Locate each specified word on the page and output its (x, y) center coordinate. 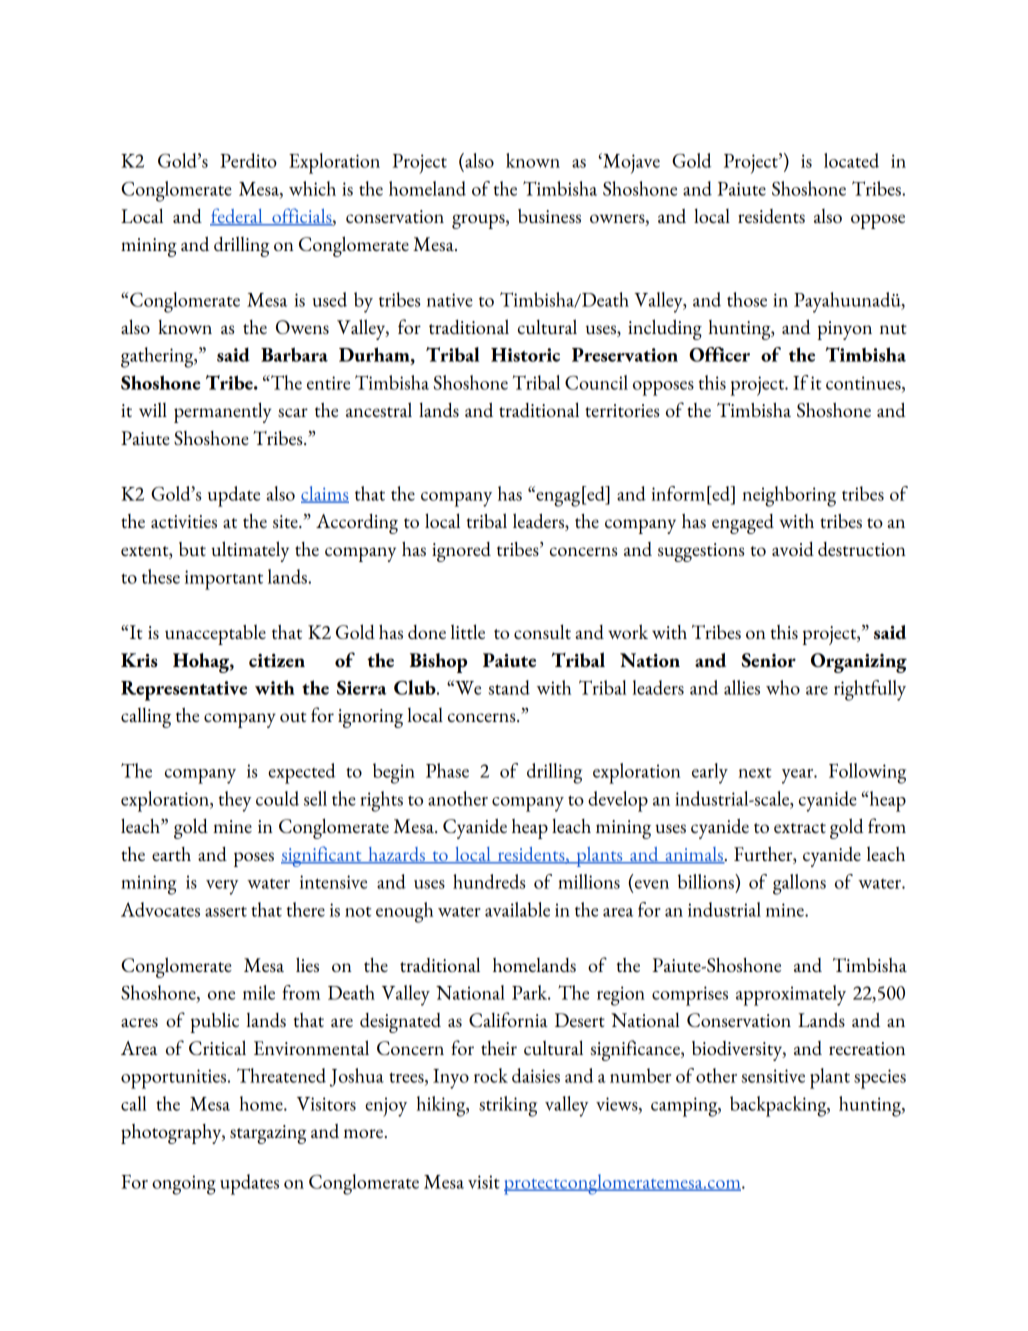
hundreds (489, 881)
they (235, 801)
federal (237, 217)
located (851, 160)
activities (184, 521)
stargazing (268, 1134)
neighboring (789, 496)
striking (508, 1106)
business (549, 216)
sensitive (773, 1076)
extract (800, 828)
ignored (461, 552)
